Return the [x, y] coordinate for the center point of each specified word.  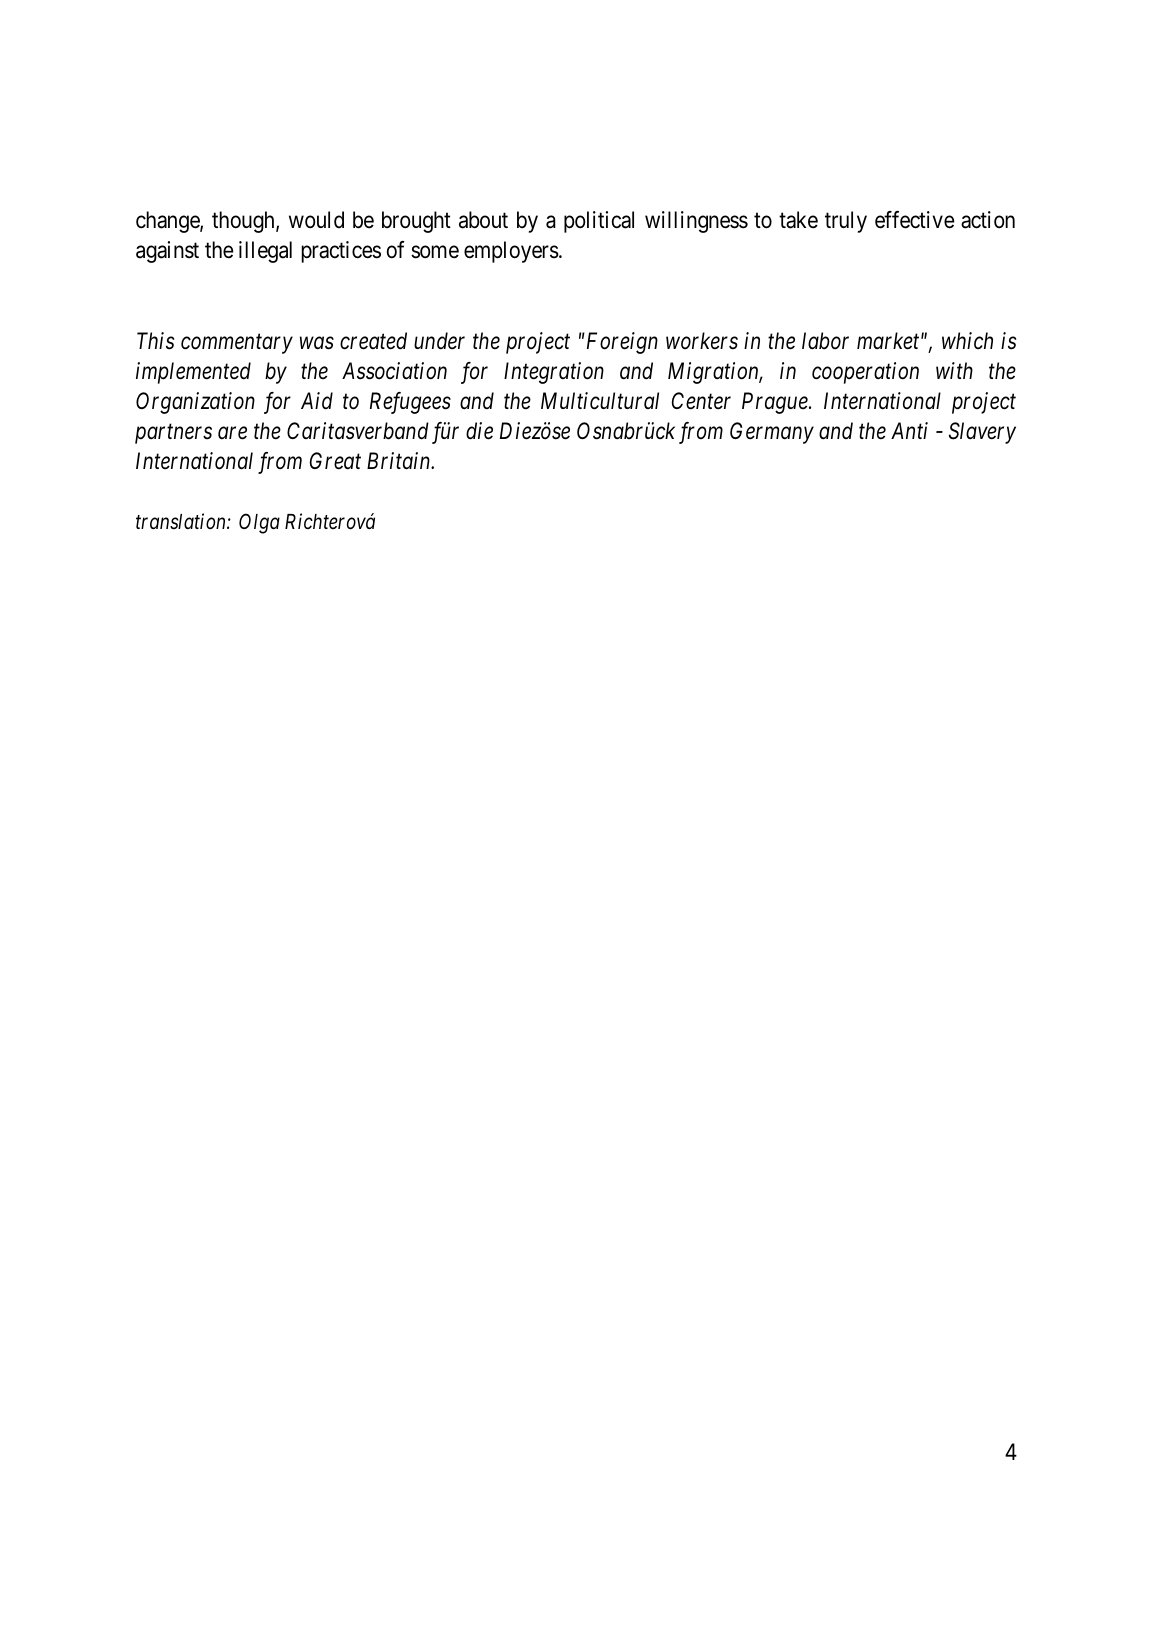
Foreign [621, 343]
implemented [193, 373]
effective [914, 220]
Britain [400, 461]
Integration [554, 373]
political [599, 222]
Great [335, 461]
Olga [259, 523]
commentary [237, 344]
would [316, 220]
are [232, 433]
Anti [909, 430]
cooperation [865, 373]
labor [825, 341]
